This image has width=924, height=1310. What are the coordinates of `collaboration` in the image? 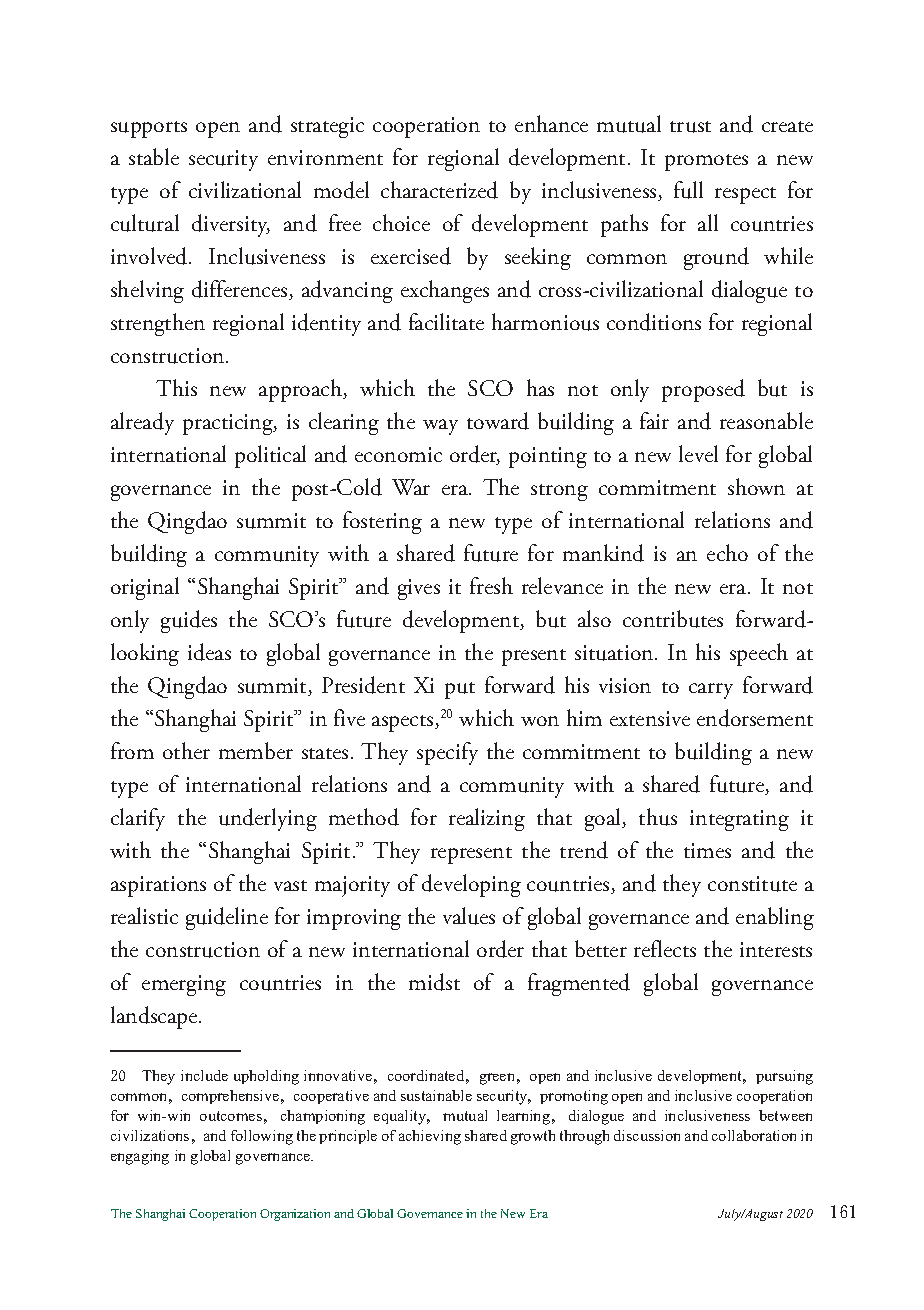 It's located at (754, 1135).
